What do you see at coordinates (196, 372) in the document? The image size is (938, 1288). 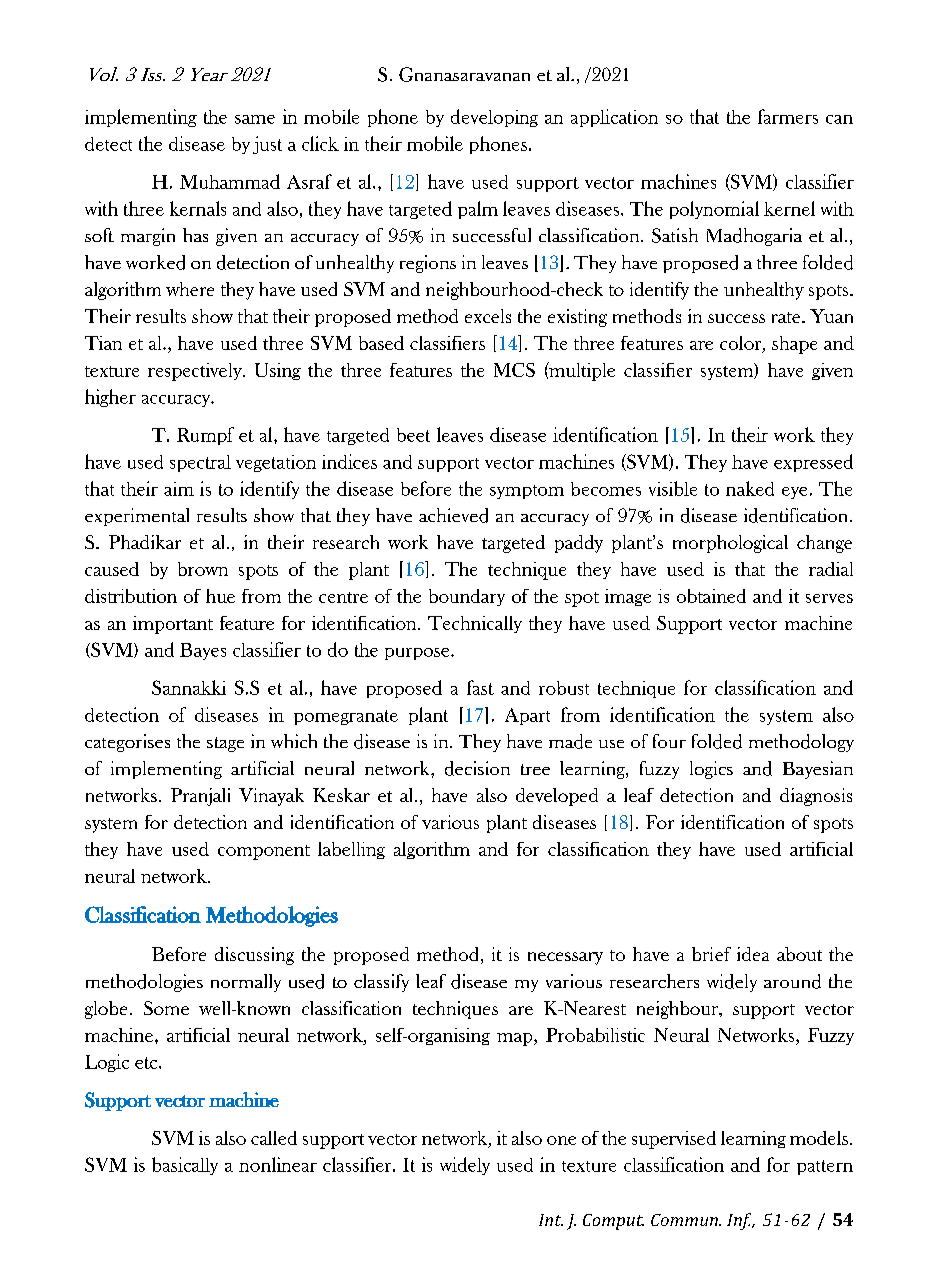 I see `respectively` at bounding box center [196, 372].
